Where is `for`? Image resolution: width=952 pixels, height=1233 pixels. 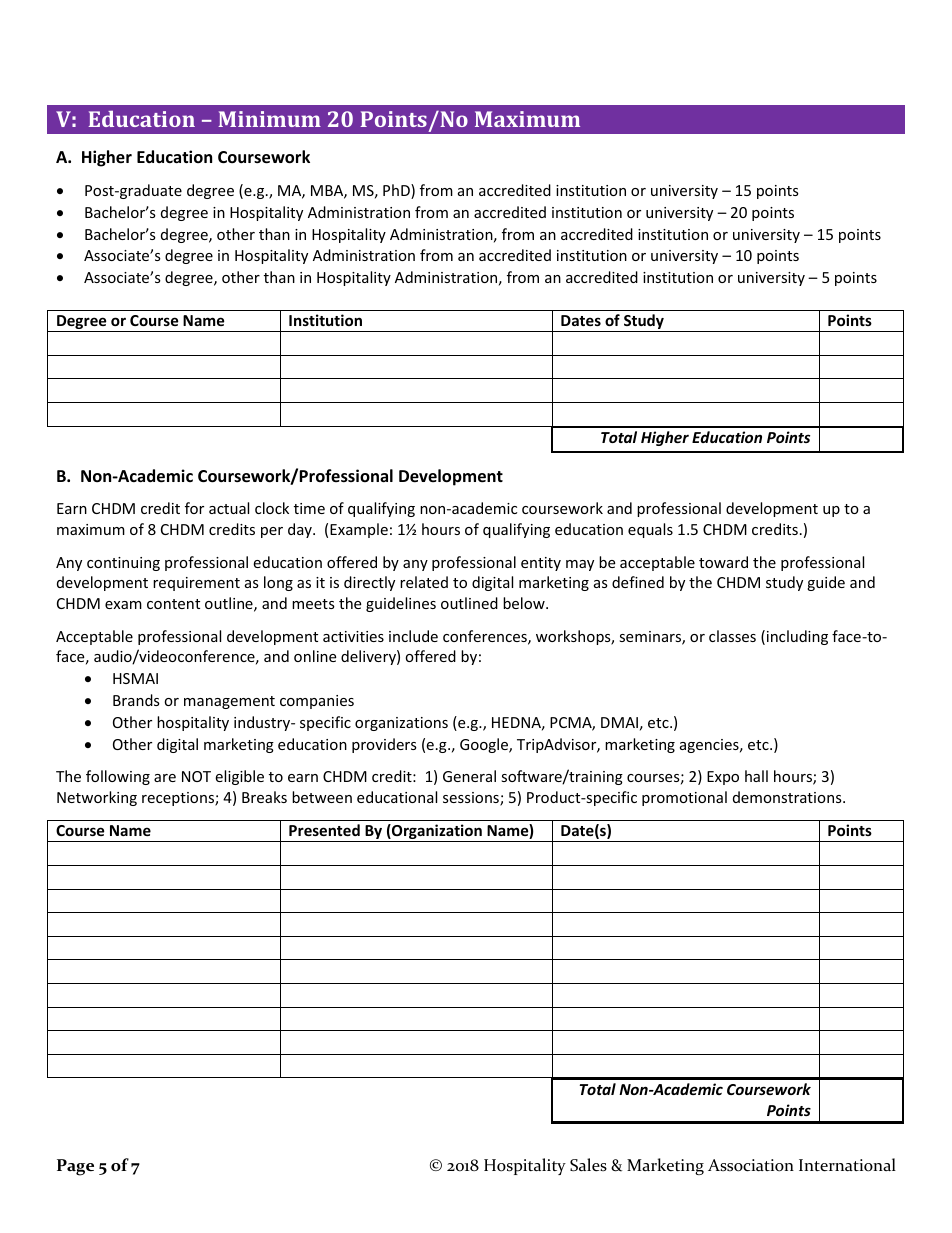
for is located at coordinates (194, 508).
